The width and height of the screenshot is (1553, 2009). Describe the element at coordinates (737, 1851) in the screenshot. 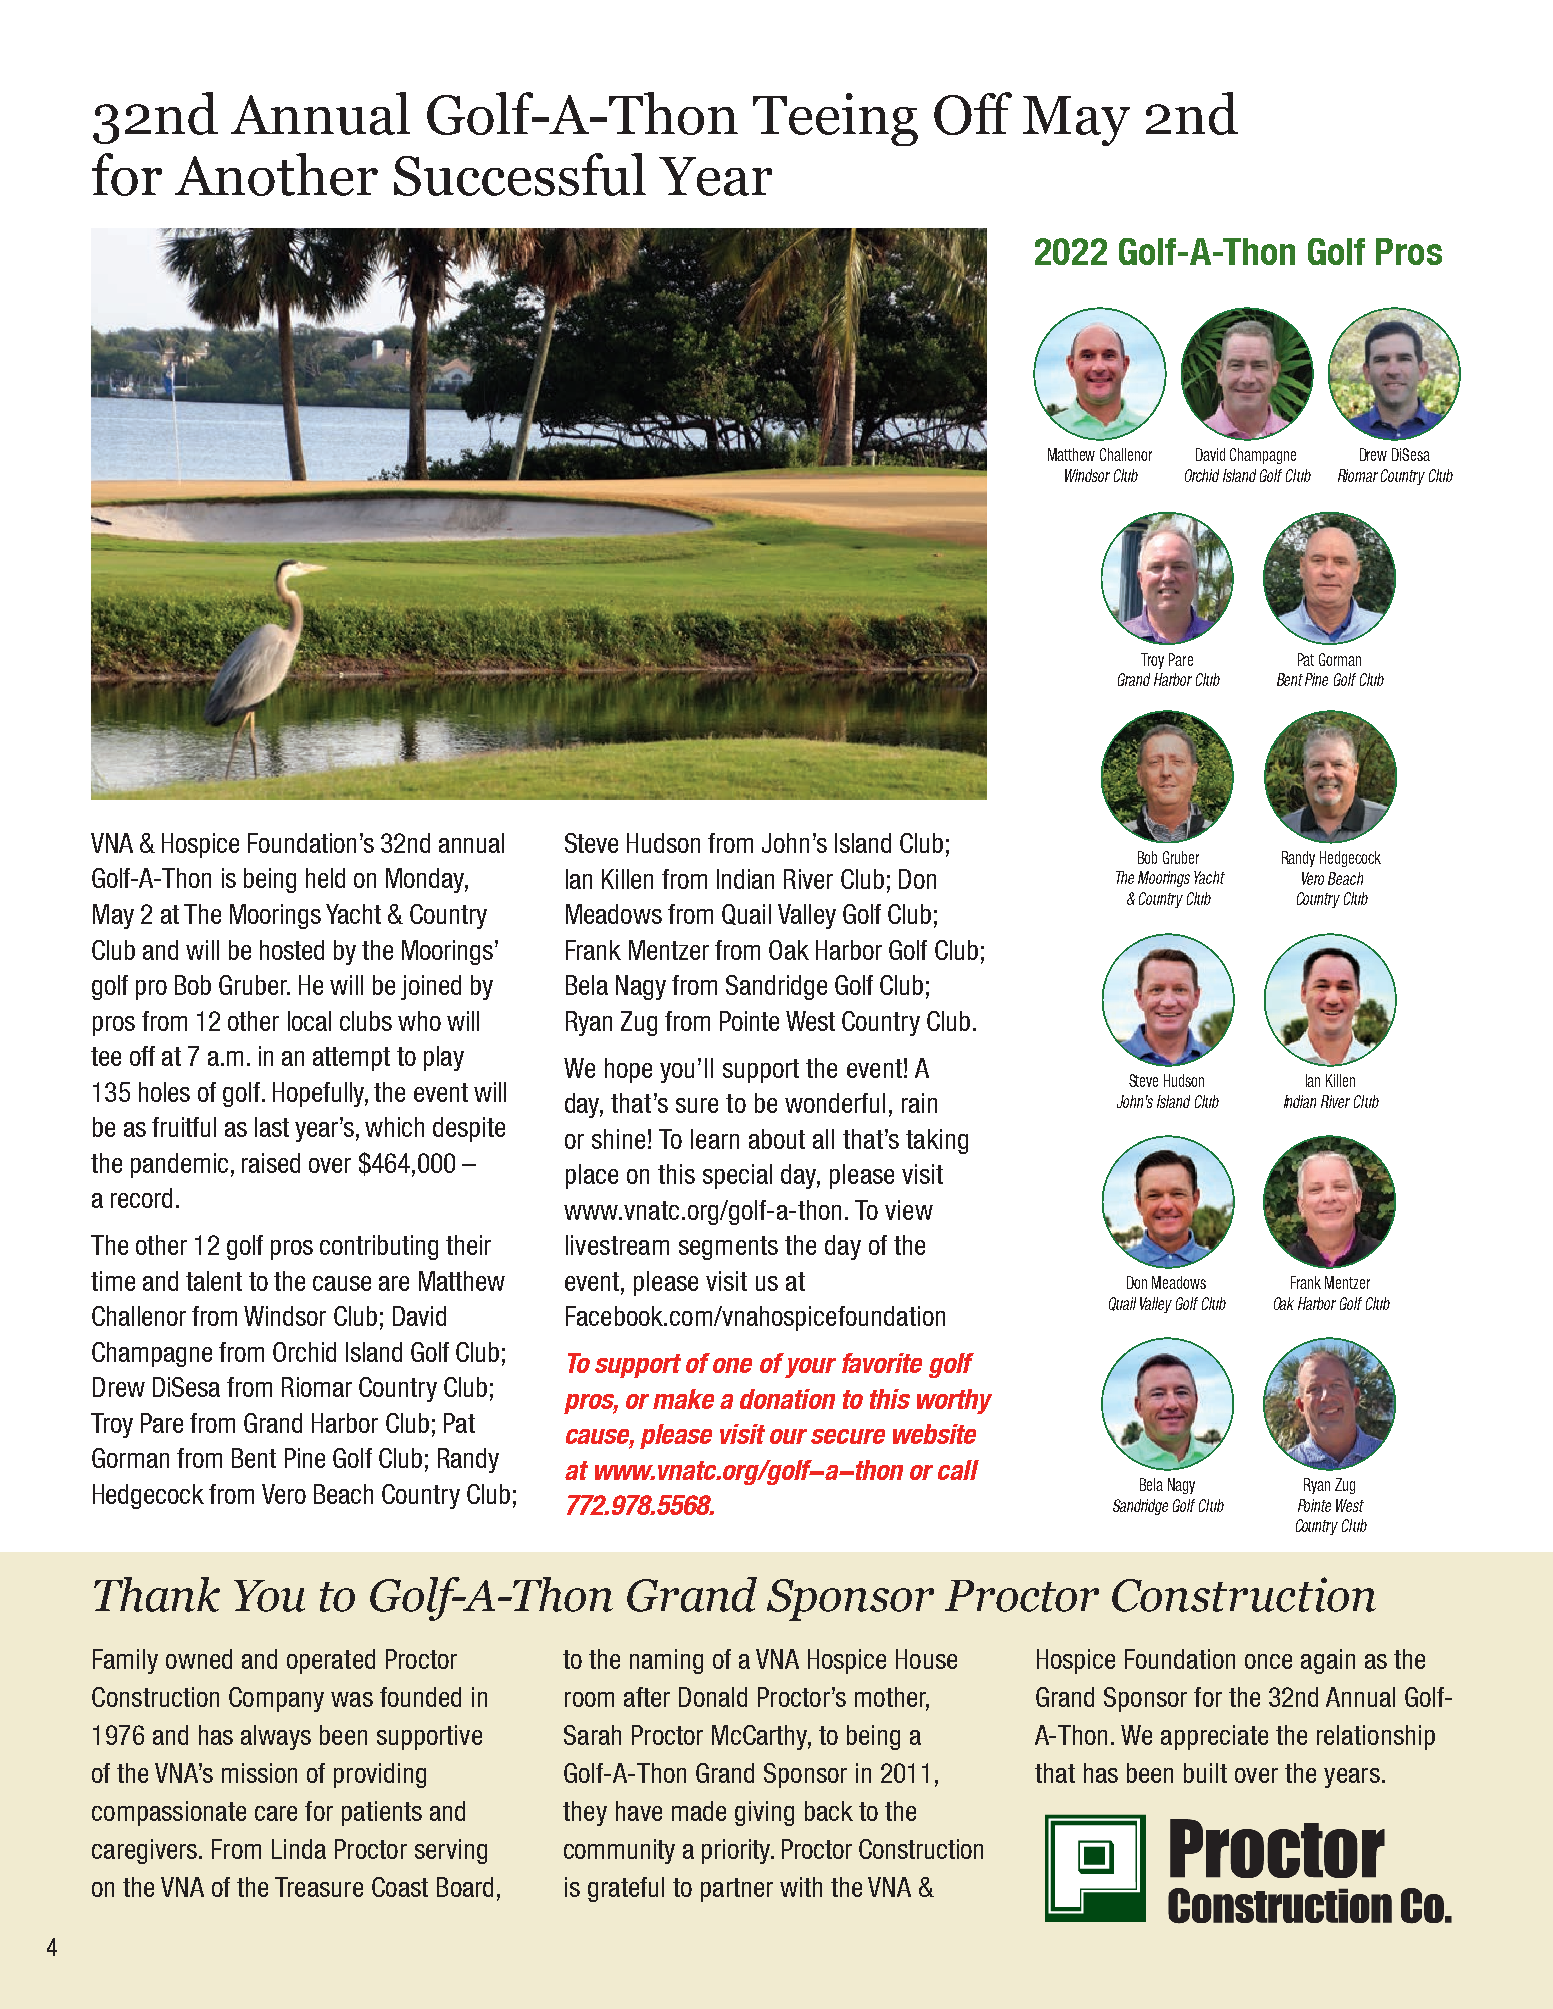

I see `priority` at that location.
